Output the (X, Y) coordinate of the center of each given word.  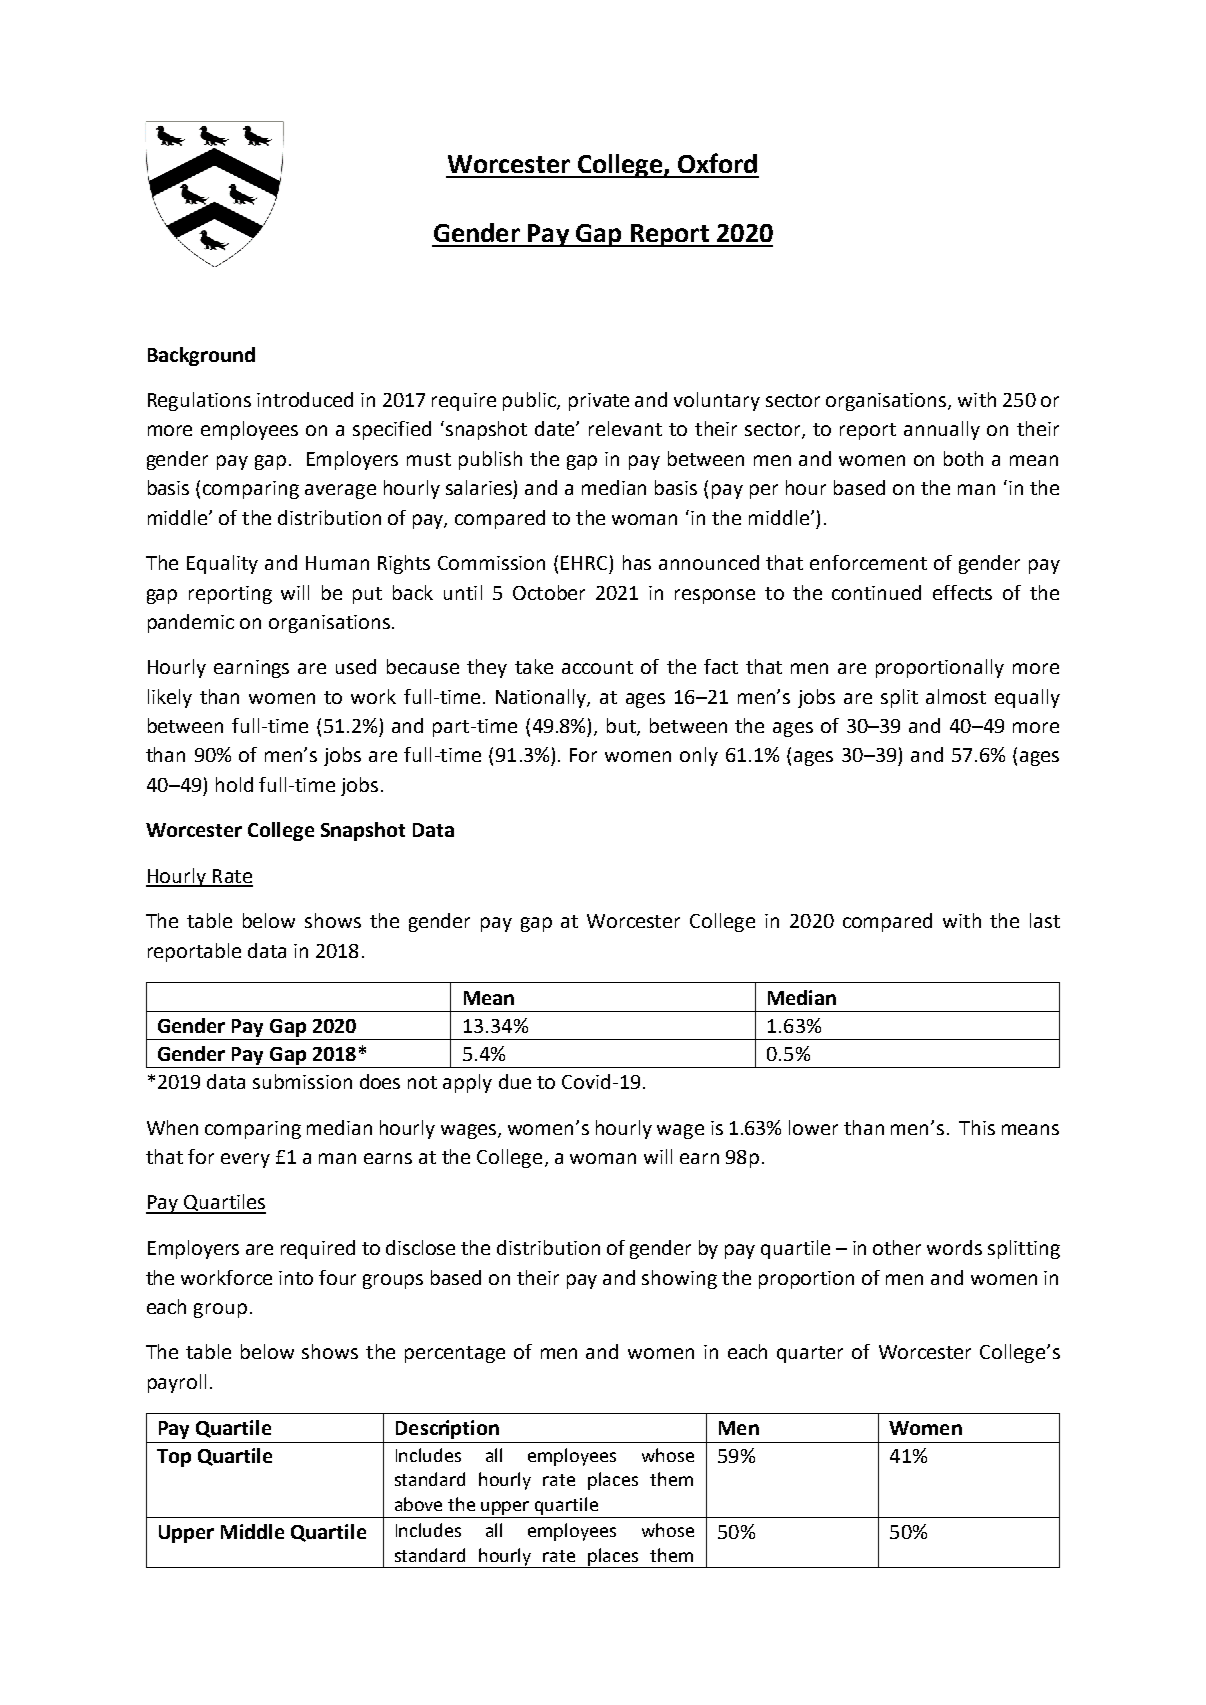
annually (942, 430)
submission (302, 1081)
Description (447, 1429)
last (1045, 920)
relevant (625, 428)
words (954, 1247)
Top (174, 1458)
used (356, 666)
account (597, 667)
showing (679, 1279)
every (245, 1160)
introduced (305, 399)
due (515, 1081)
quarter (810, 1354)
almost (956, 696)
